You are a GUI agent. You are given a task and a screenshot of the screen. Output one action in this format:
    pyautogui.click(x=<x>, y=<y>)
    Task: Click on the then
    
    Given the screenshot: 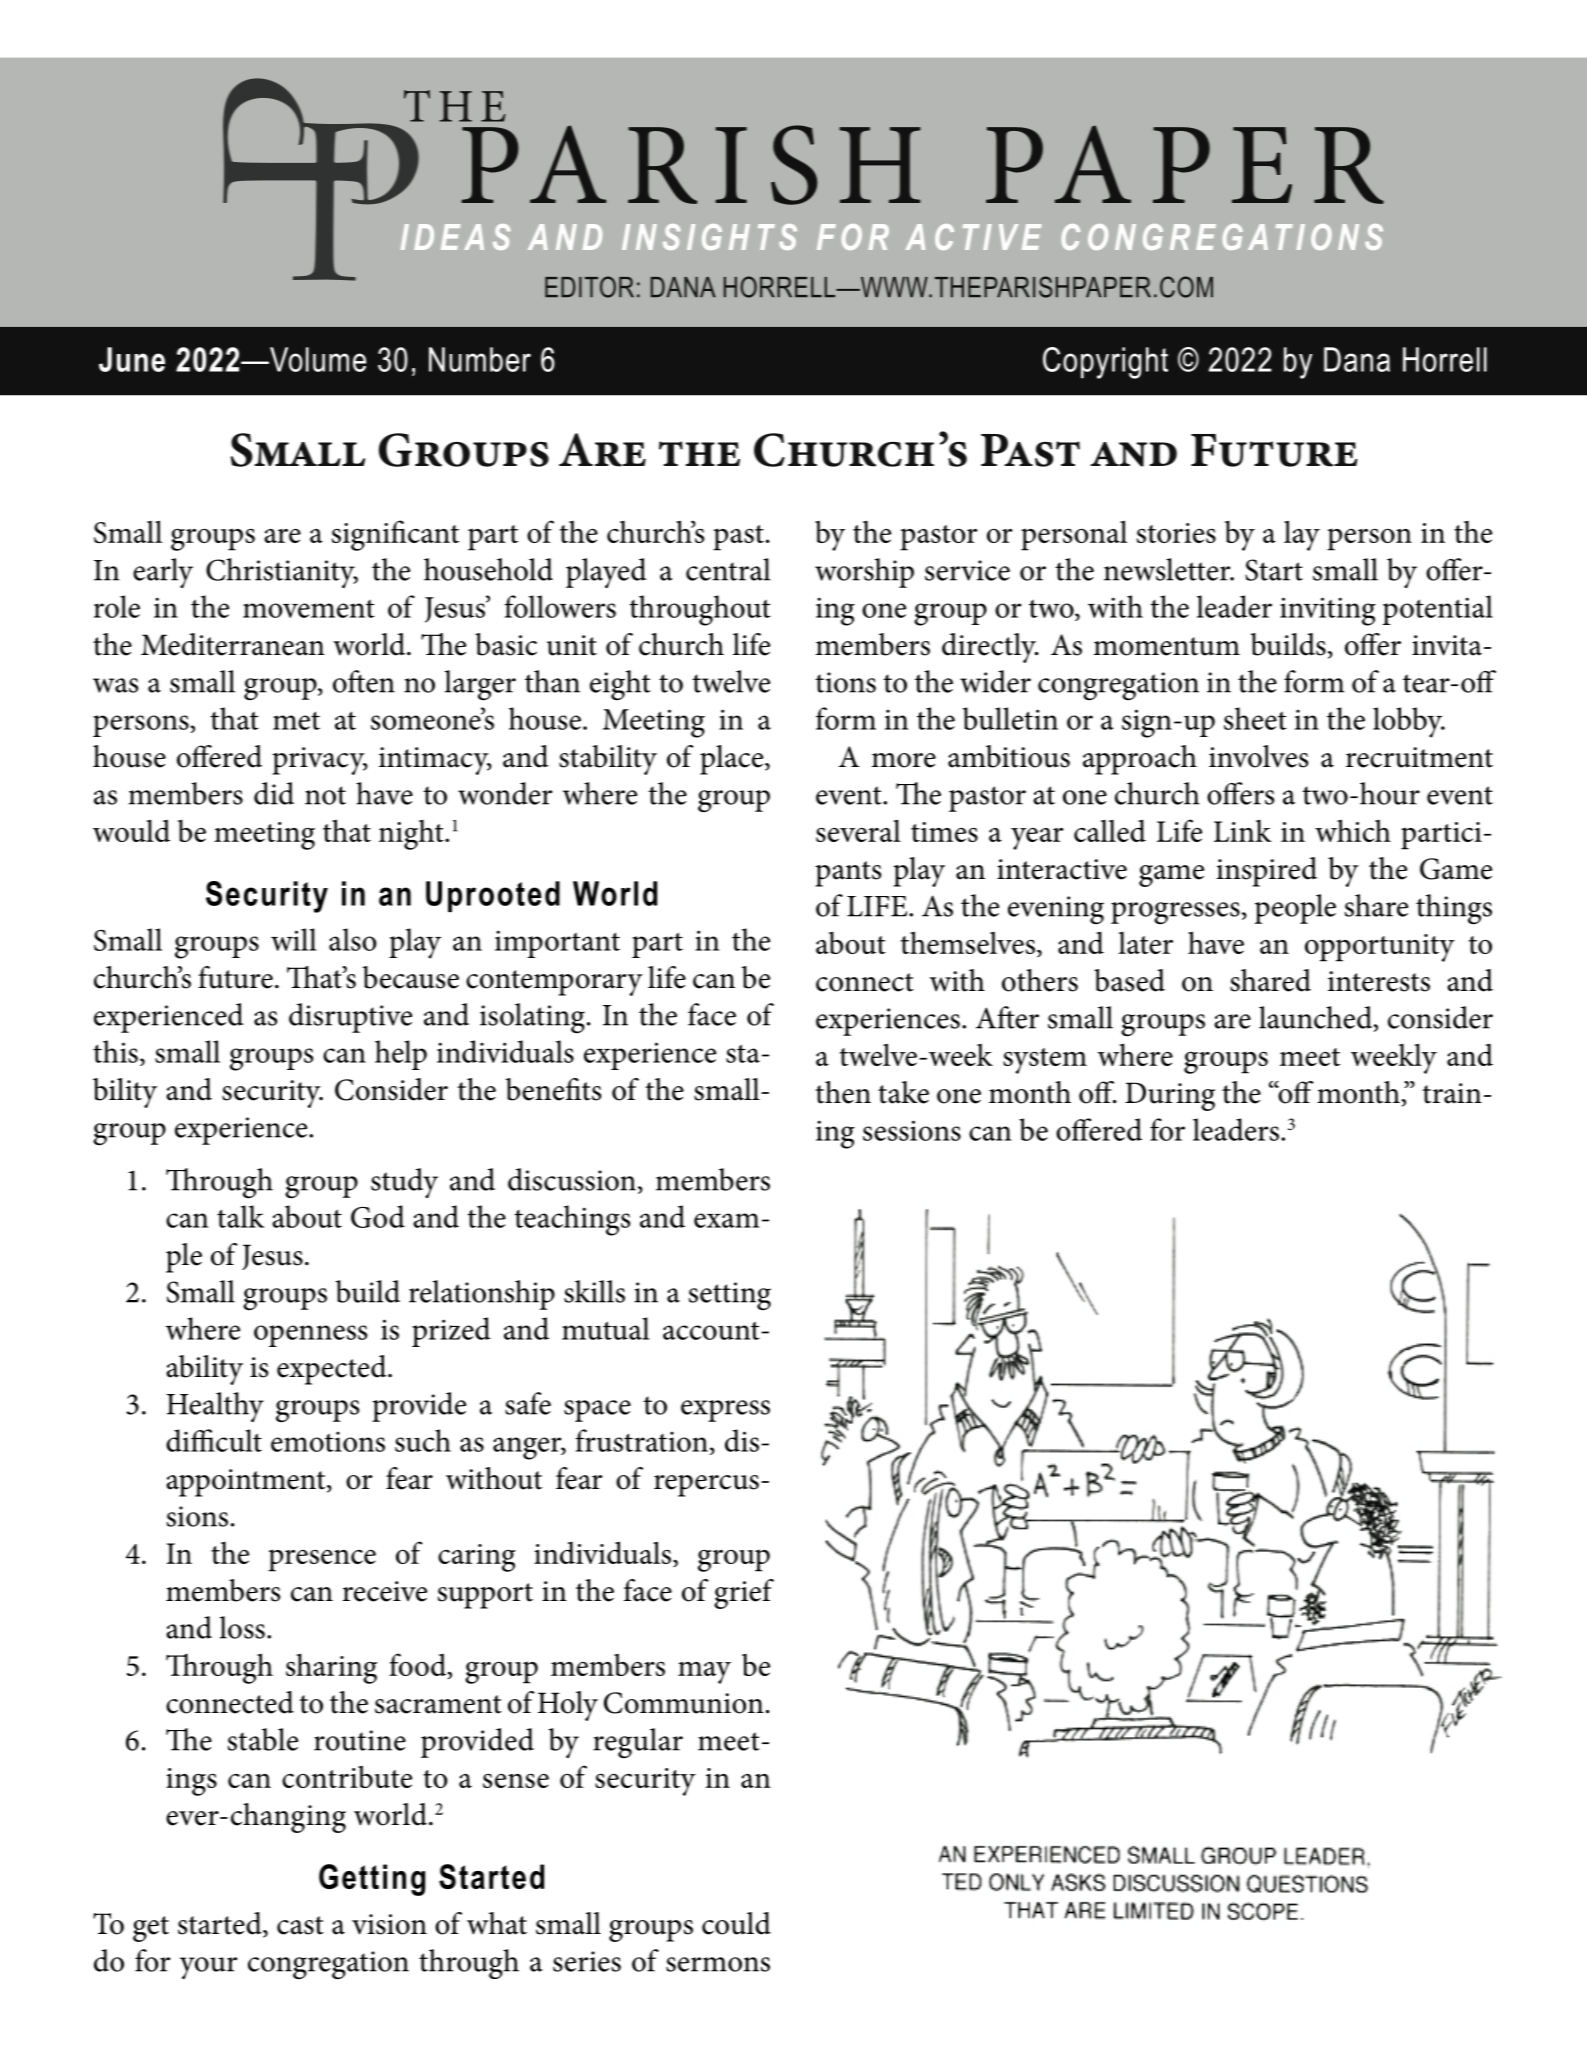 What is the action you would take?
    pyautogui.click(x=843, y=1092)
